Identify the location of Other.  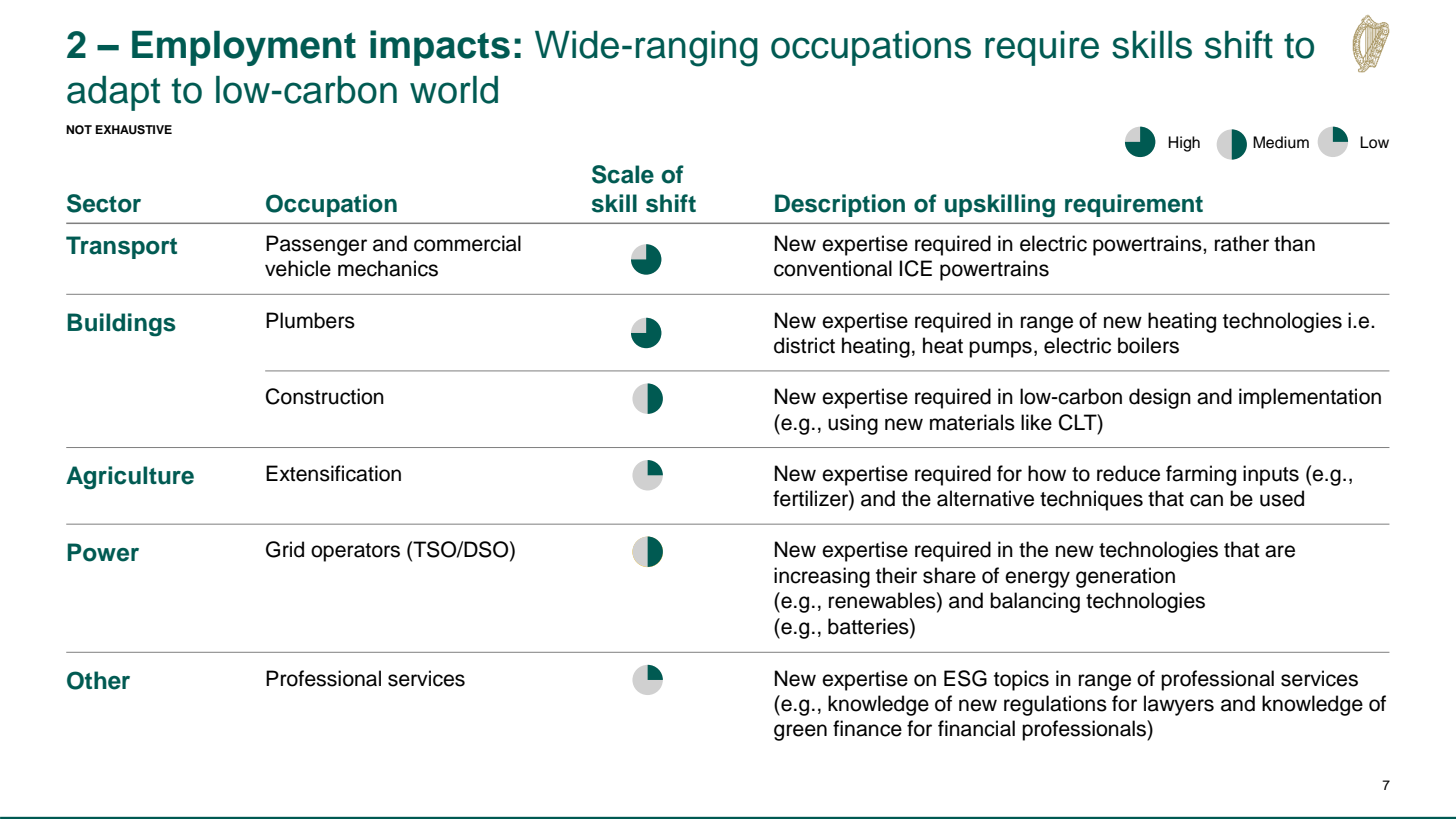
(98, 680).
